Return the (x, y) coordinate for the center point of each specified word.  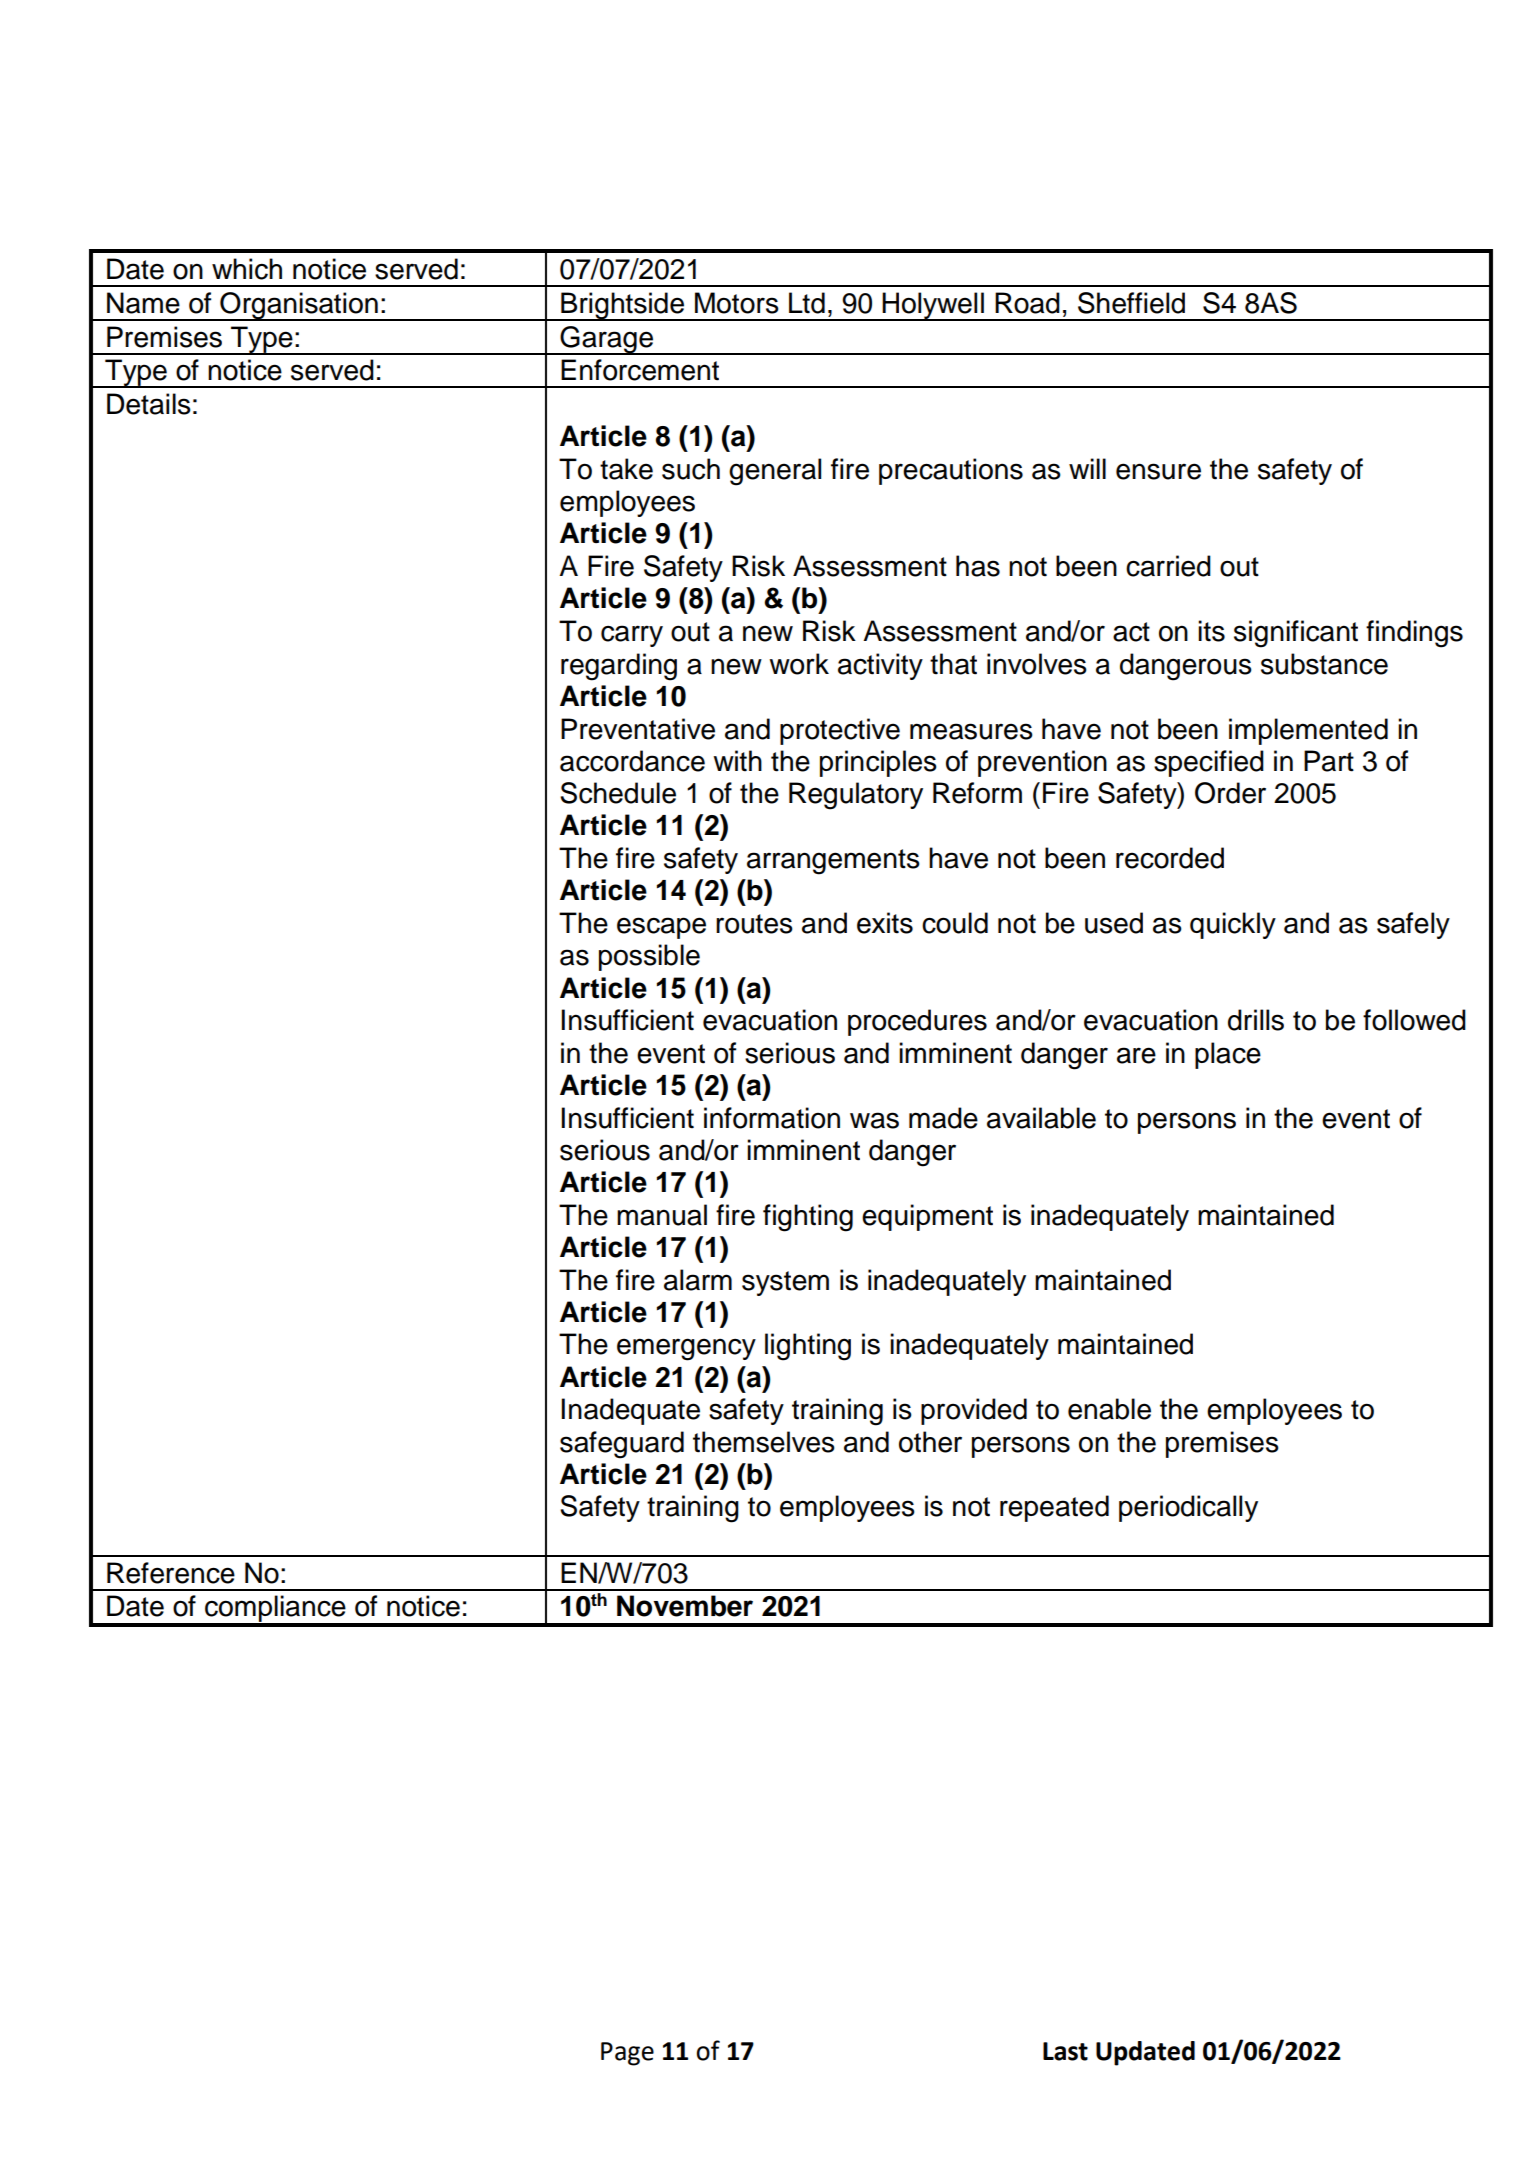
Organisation (299, 306)
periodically (1188, 1508)
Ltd (807, 303)
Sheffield (1131, 303)
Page (627, 2054)
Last (1065, 2051)
